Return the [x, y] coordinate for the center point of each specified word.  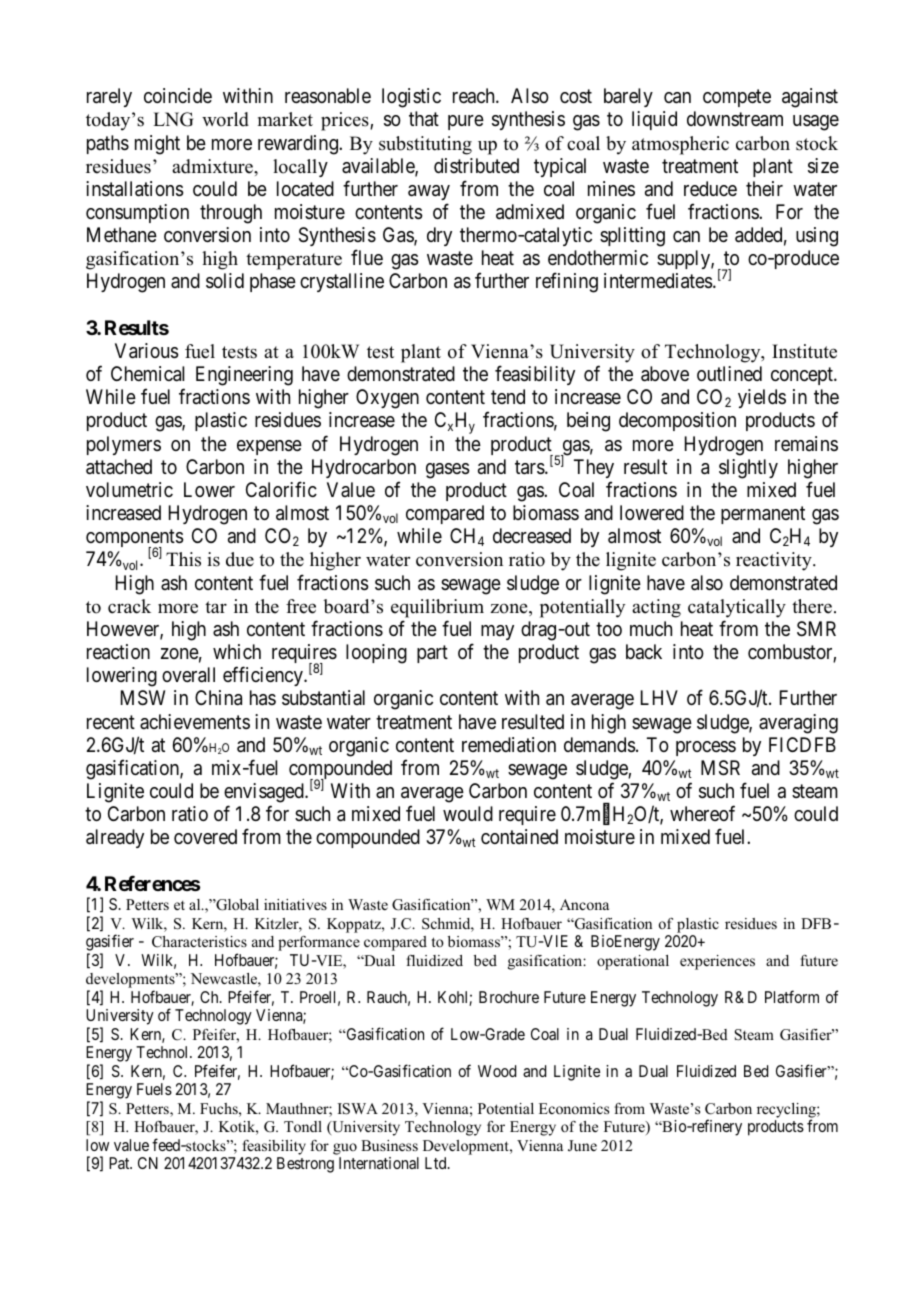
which [237, 651]
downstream [735, 119]
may [497, 632]
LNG [173, 119]
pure [466, 122]
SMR [816, 629]
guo [345, 1149]
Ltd [437, 1163]
